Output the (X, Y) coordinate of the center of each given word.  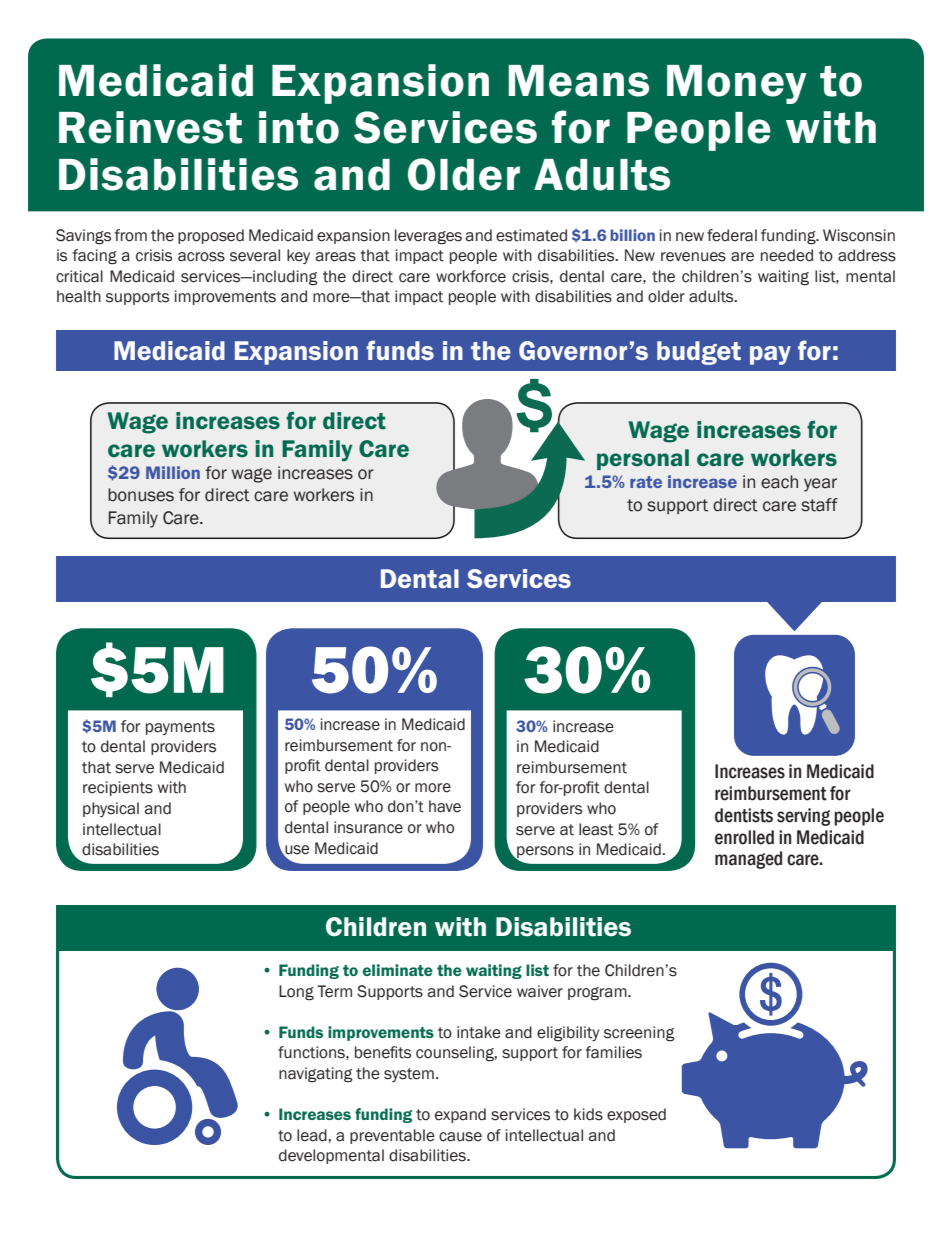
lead (313, 1135)
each (779, 482)
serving (803, 817)
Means (579, 81)
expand (460, 1115)
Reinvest (150, 127)
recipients (118, 788)
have (445, 806)
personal (643, 459)
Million (173, 472)
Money (737, 84)
